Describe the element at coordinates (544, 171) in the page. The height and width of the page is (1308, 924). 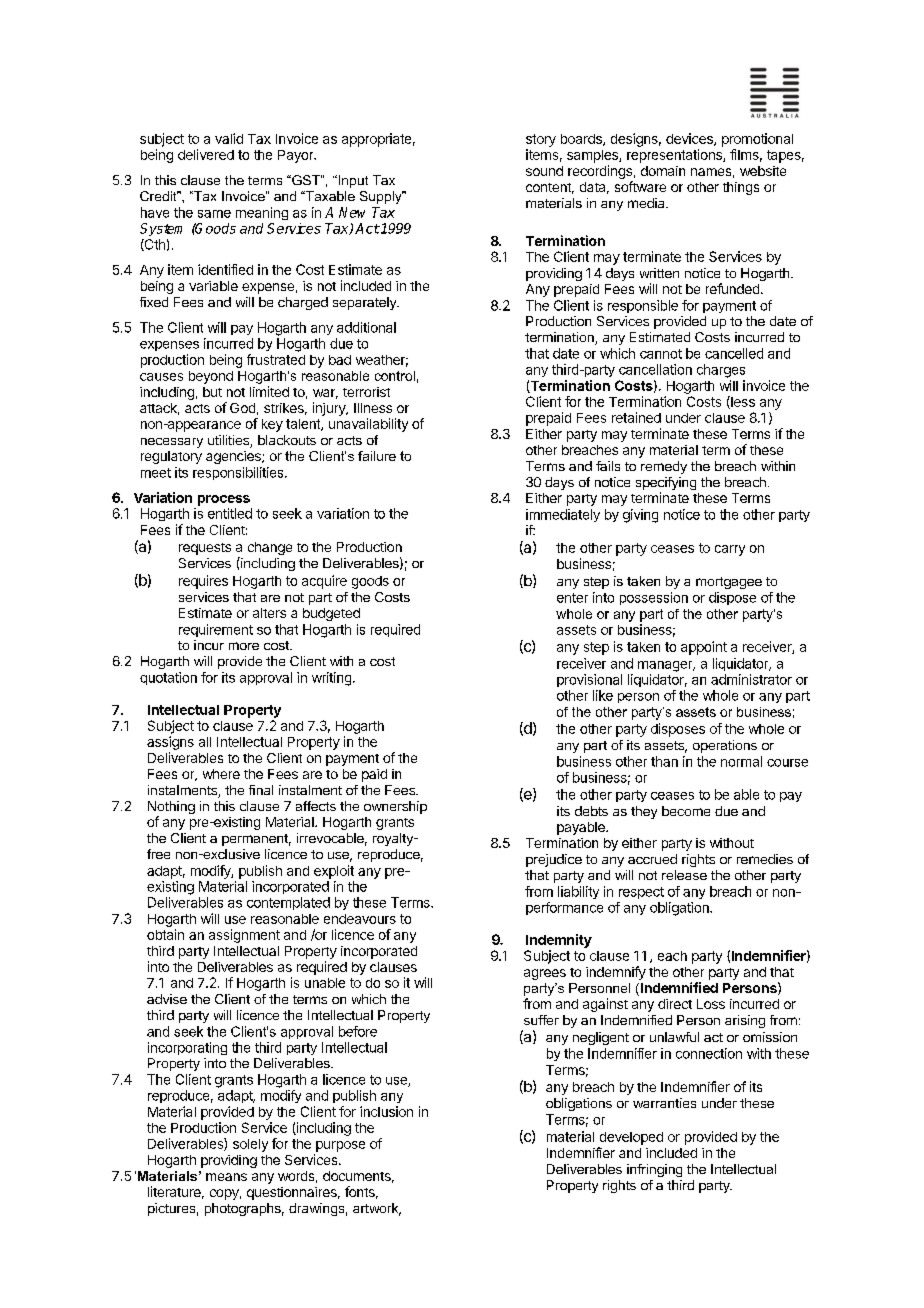
I see `sound` at that location.
